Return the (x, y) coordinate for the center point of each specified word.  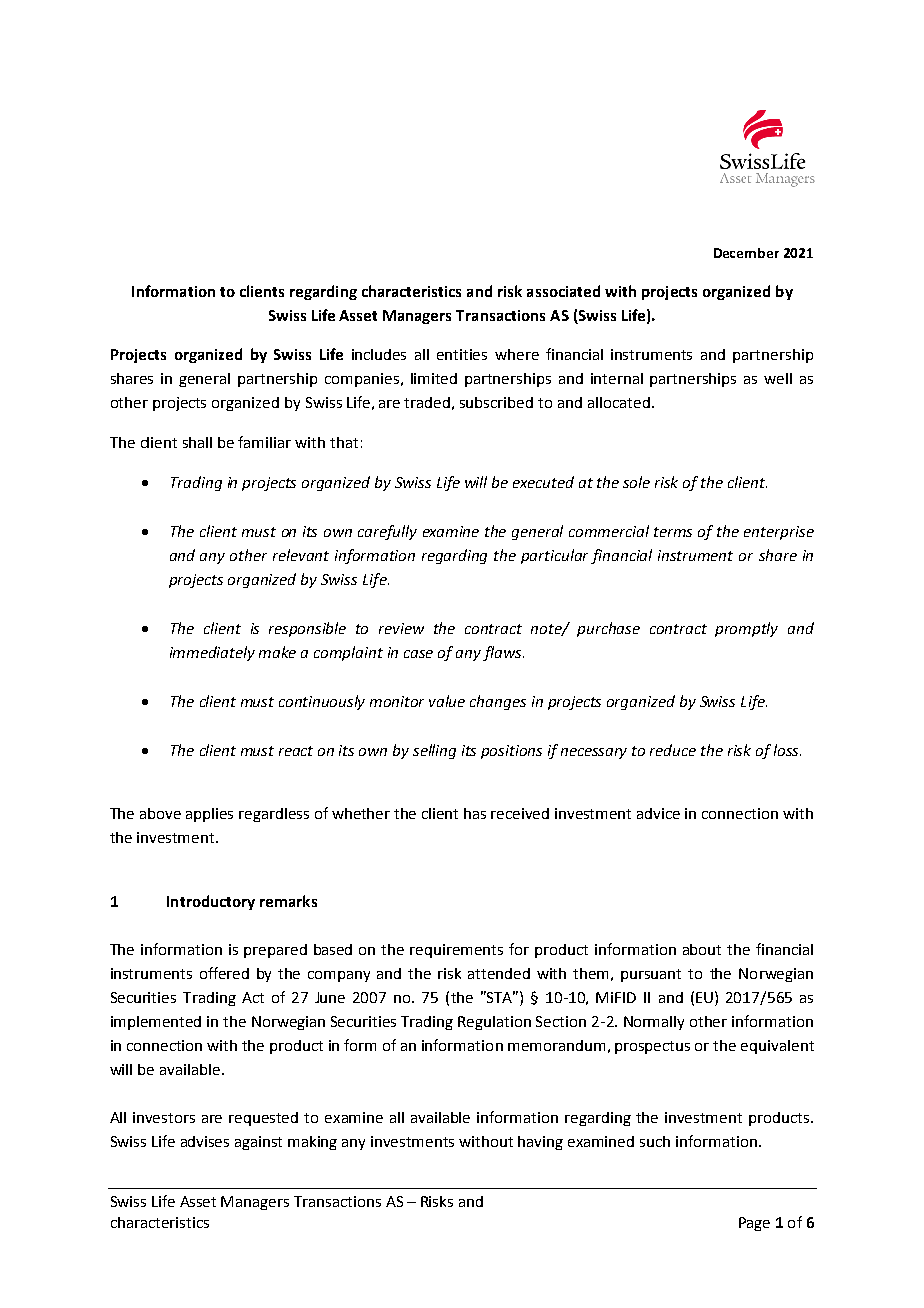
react (296, 751)
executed (543, 482)
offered (224, 973)
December (746, 253)
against (258, 1143)
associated (563, 291)
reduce (673, 750)
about (702, 949)
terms (673, 532)
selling (434, 751)
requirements (456, 951)
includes (379, 354)
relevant (301, 555)
